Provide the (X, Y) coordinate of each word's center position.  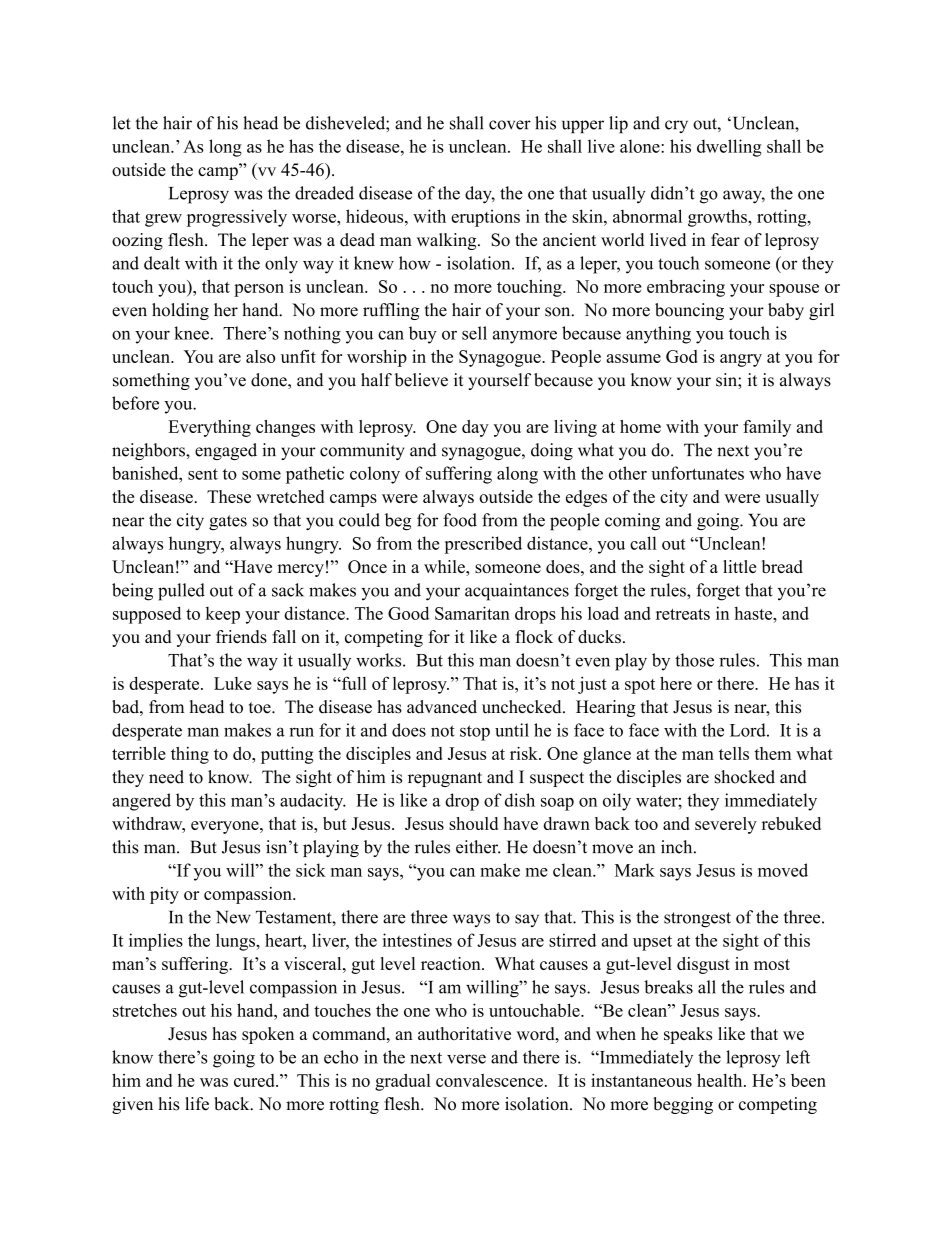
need (166, 777)
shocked (745, 777)
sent (203, 474)
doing (552, 451)
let (122, 123)
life (197, 1104)
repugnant (445, 779)
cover (510, 125)
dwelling (729, 148)
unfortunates (697, 473)
